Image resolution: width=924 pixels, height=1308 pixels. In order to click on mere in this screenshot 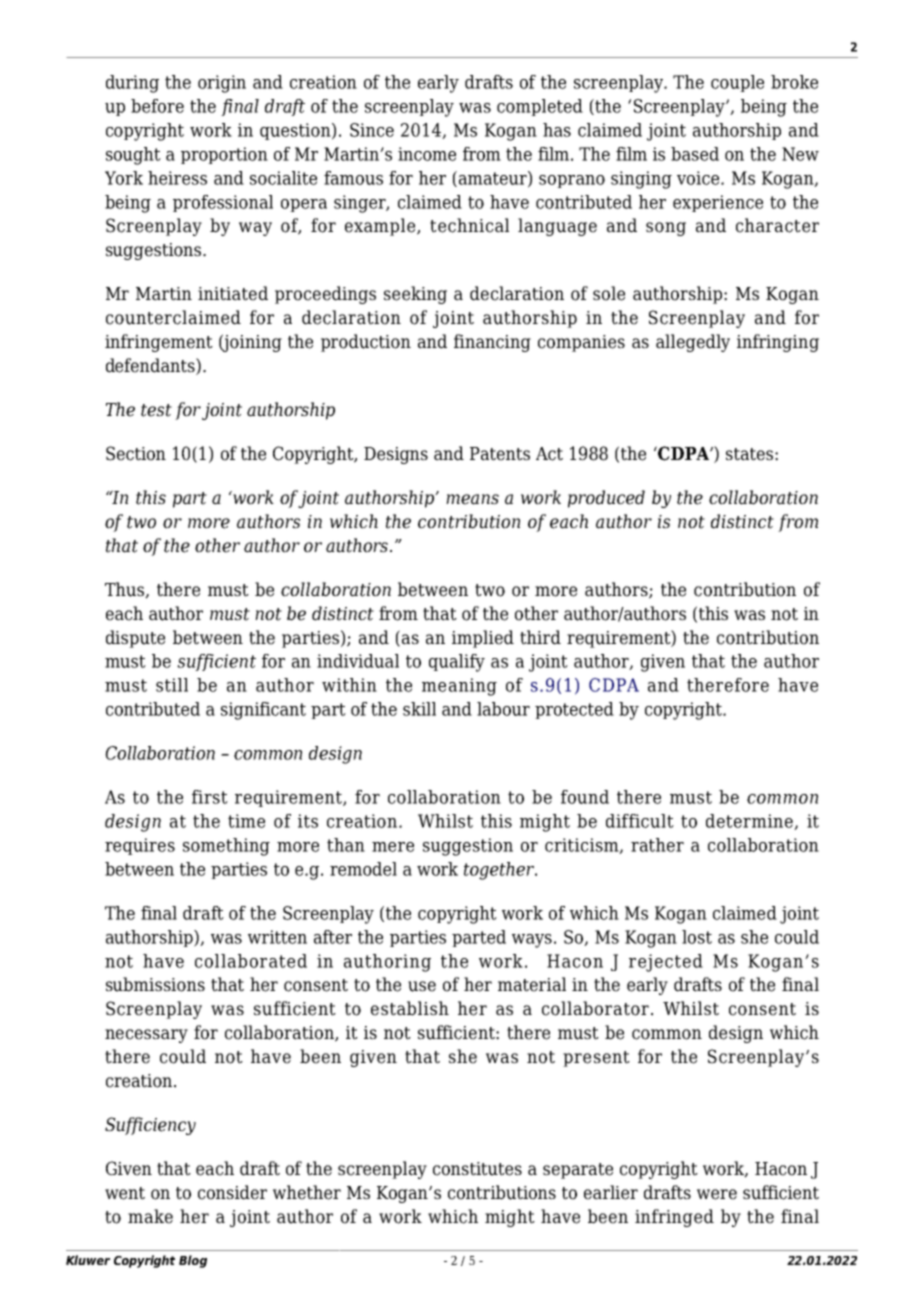, I will do `click(393, 847)`.
